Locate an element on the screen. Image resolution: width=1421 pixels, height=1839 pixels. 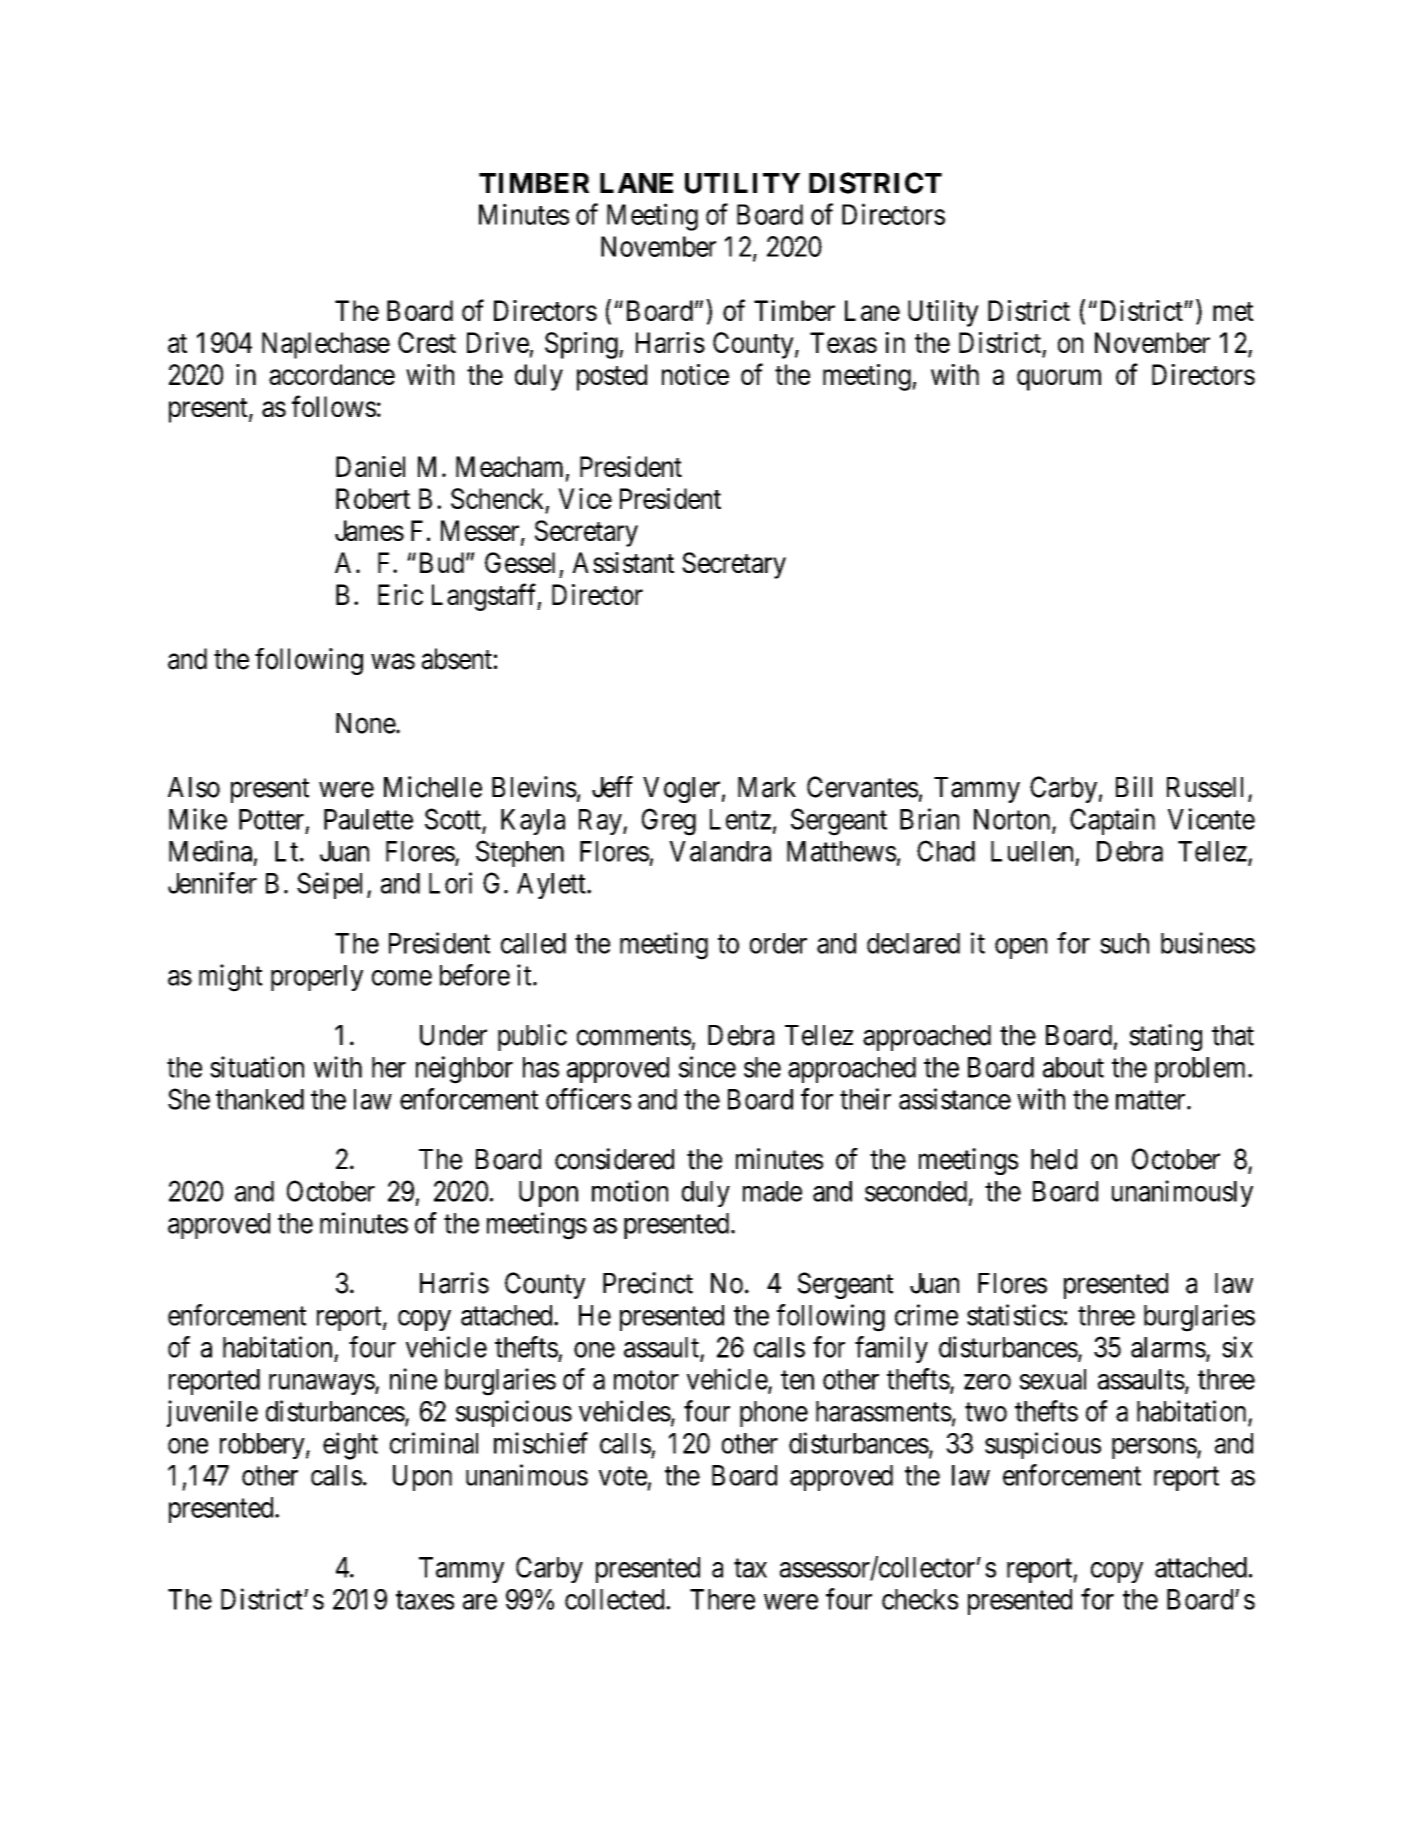
None is located at coordinates (366, 723).
